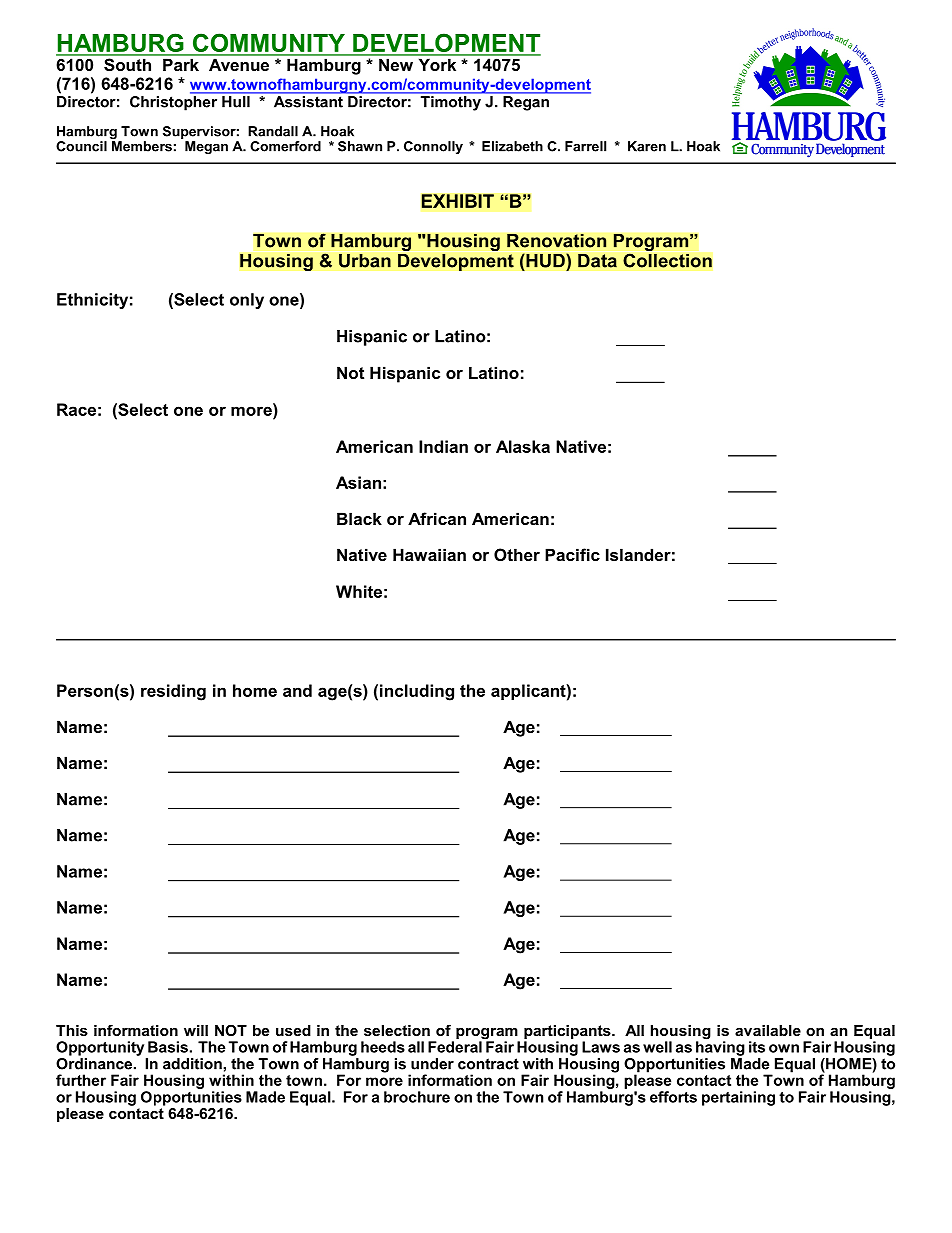 This screenshot has height=1233, width=952. I want to click on residing, so click(173, 692).
